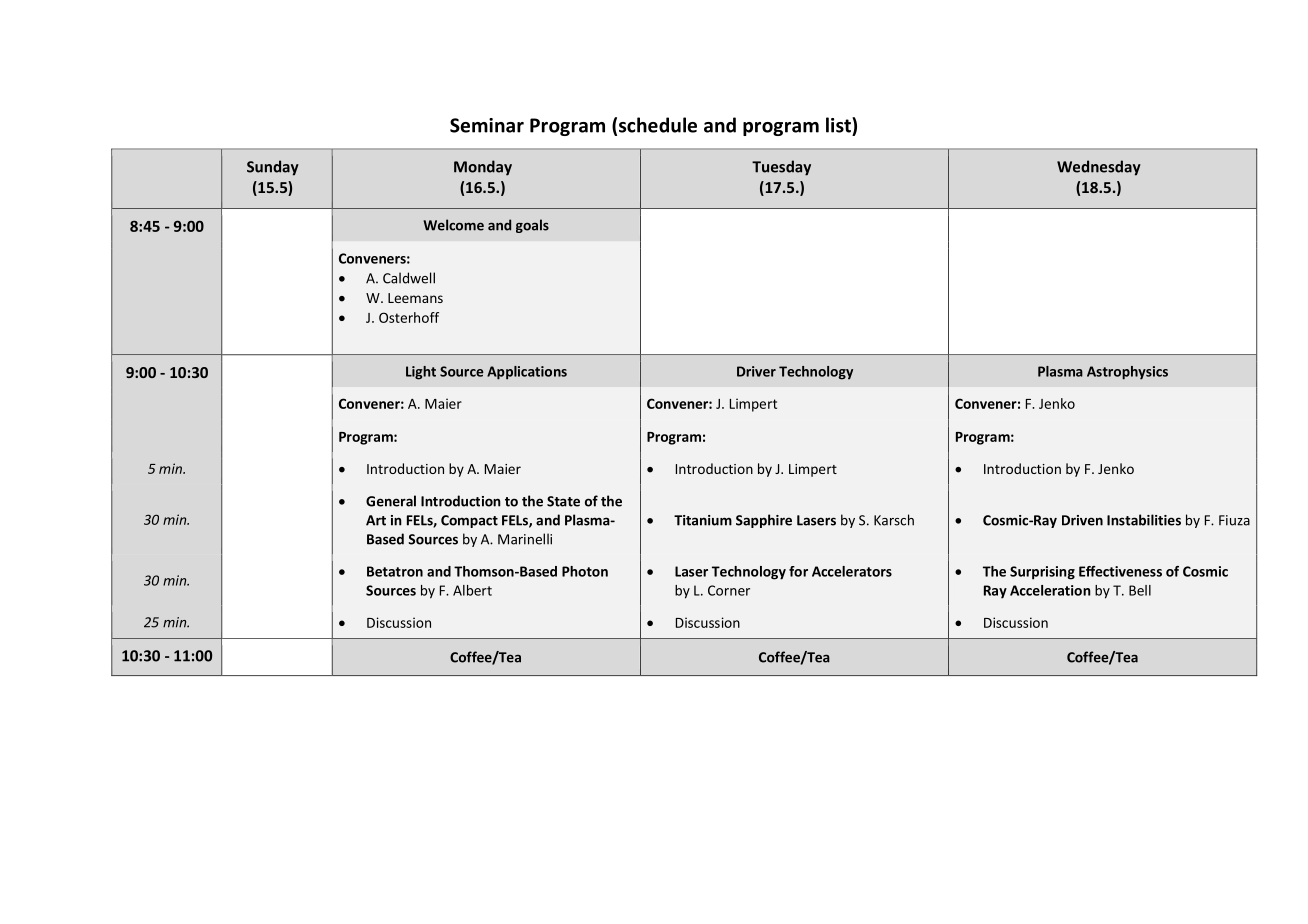 This screenshot has width=1308, height=924. I want to click on Driven, so click(1082, 520).
